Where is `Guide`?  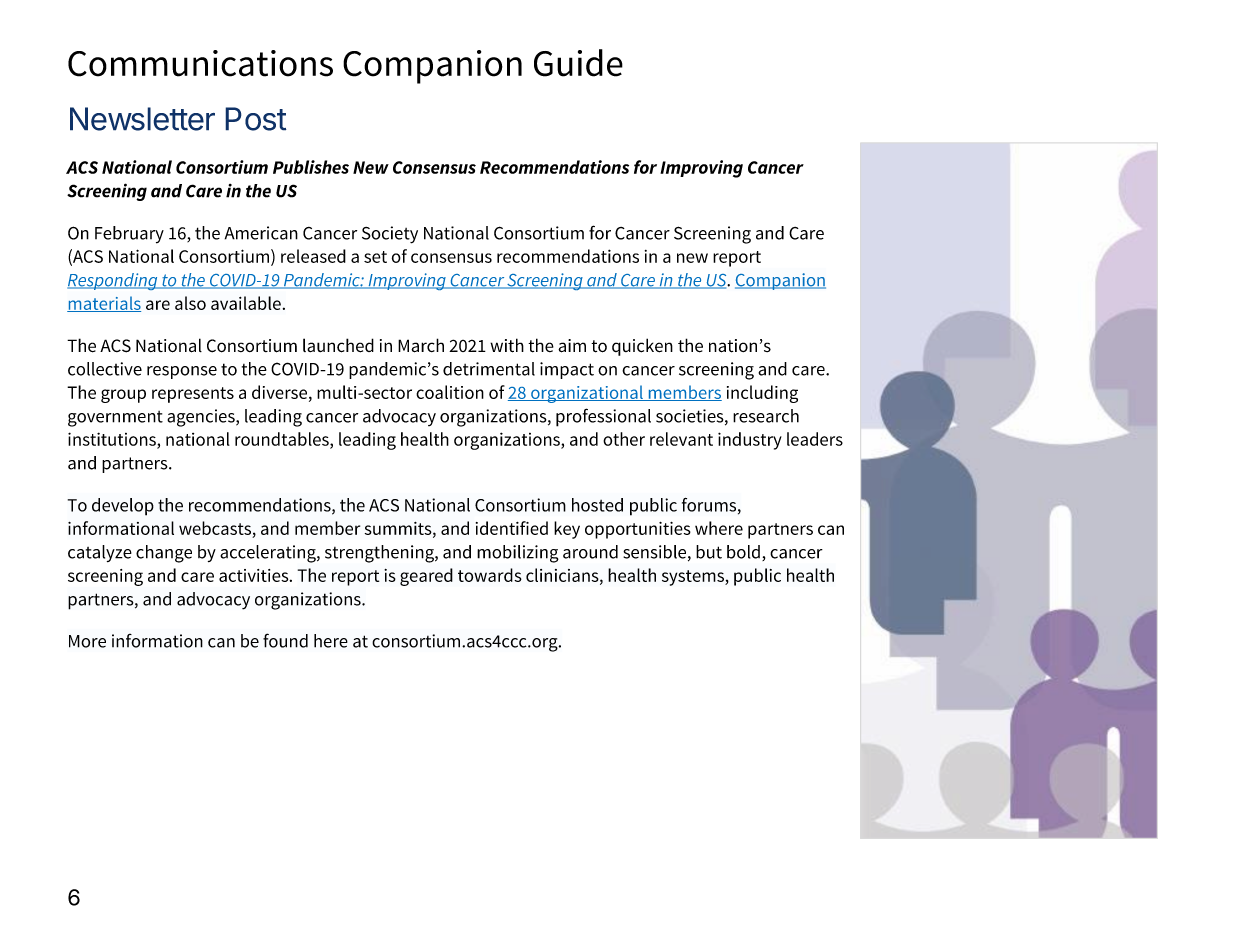 Guide is located at coordinates (578, 63).
